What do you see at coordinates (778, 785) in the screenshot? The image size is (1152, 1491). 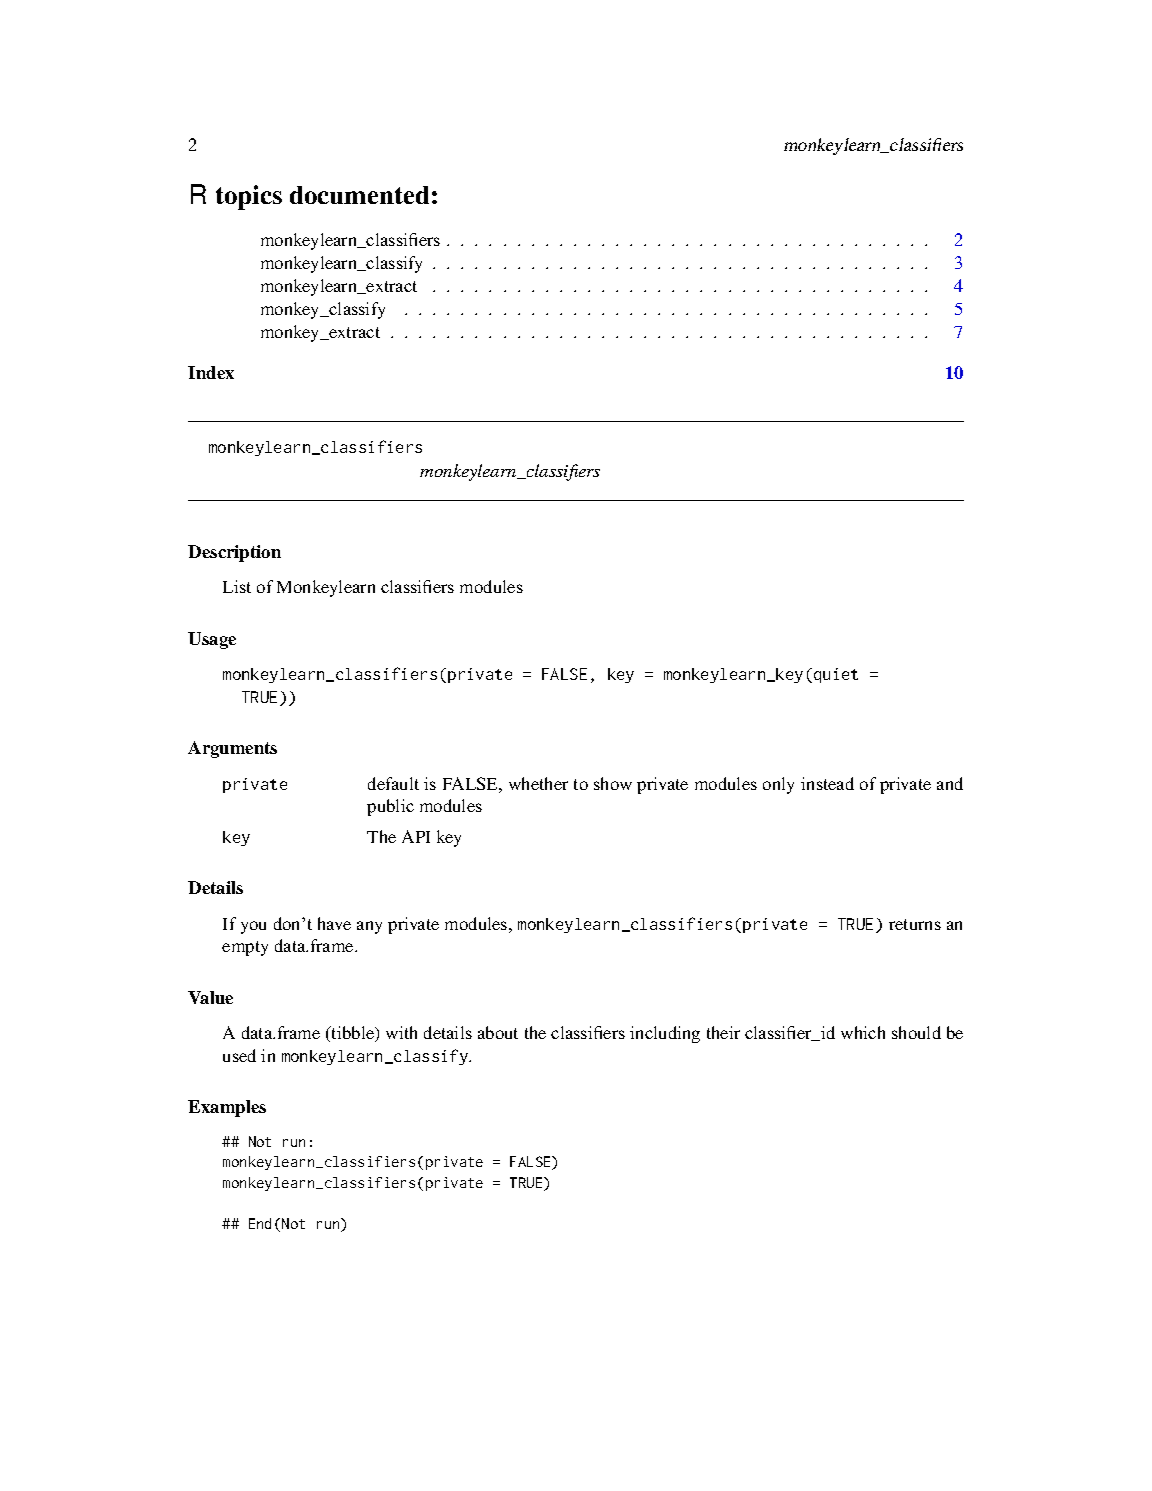 I see `only` at bounding box center [778, 785].
